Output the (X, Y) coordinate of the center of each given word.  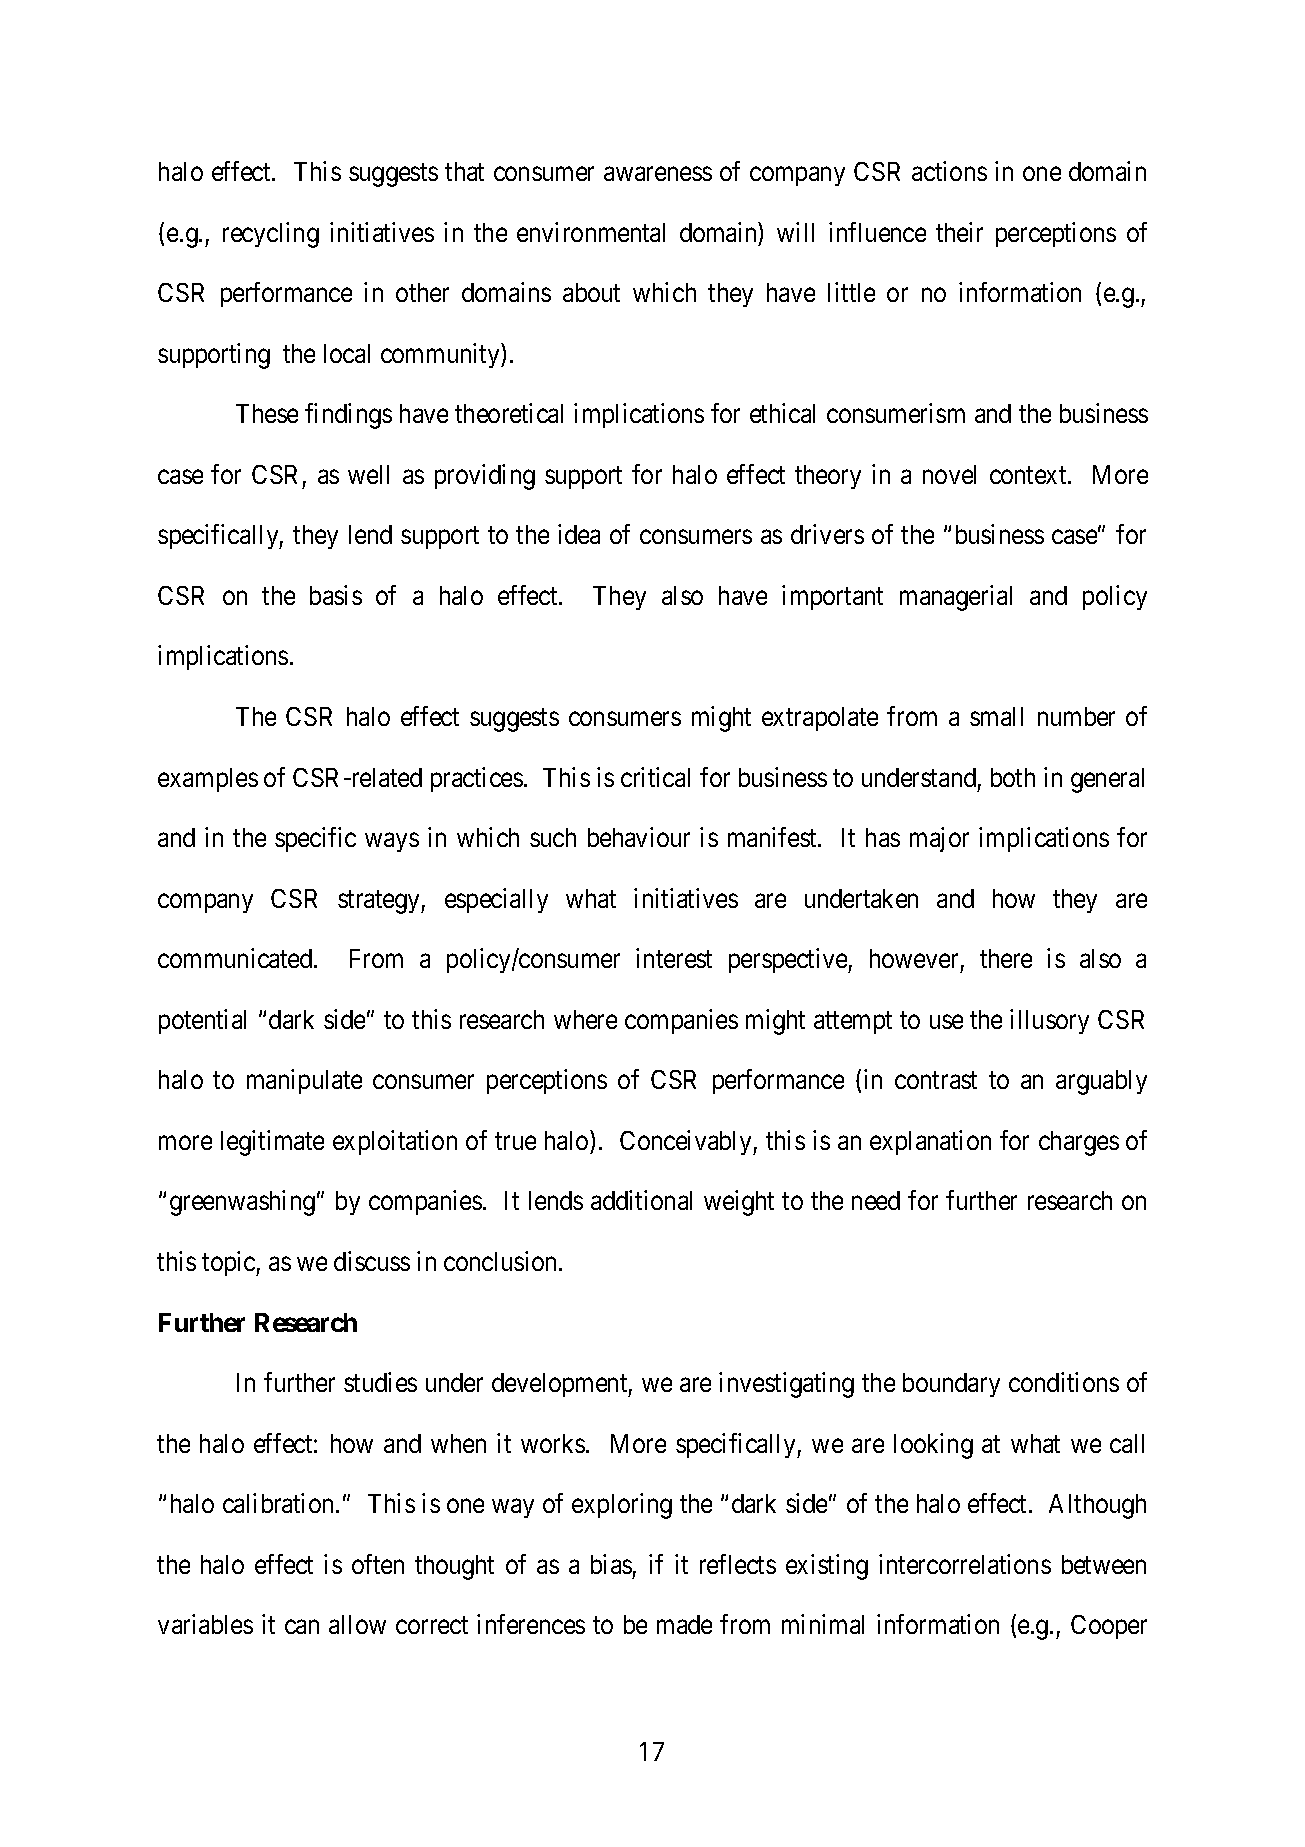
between (1104, 1564)
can (302, 1627)
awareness (658, 174)
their (959, 232)
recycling (271, 235)
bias (611, 1564)
